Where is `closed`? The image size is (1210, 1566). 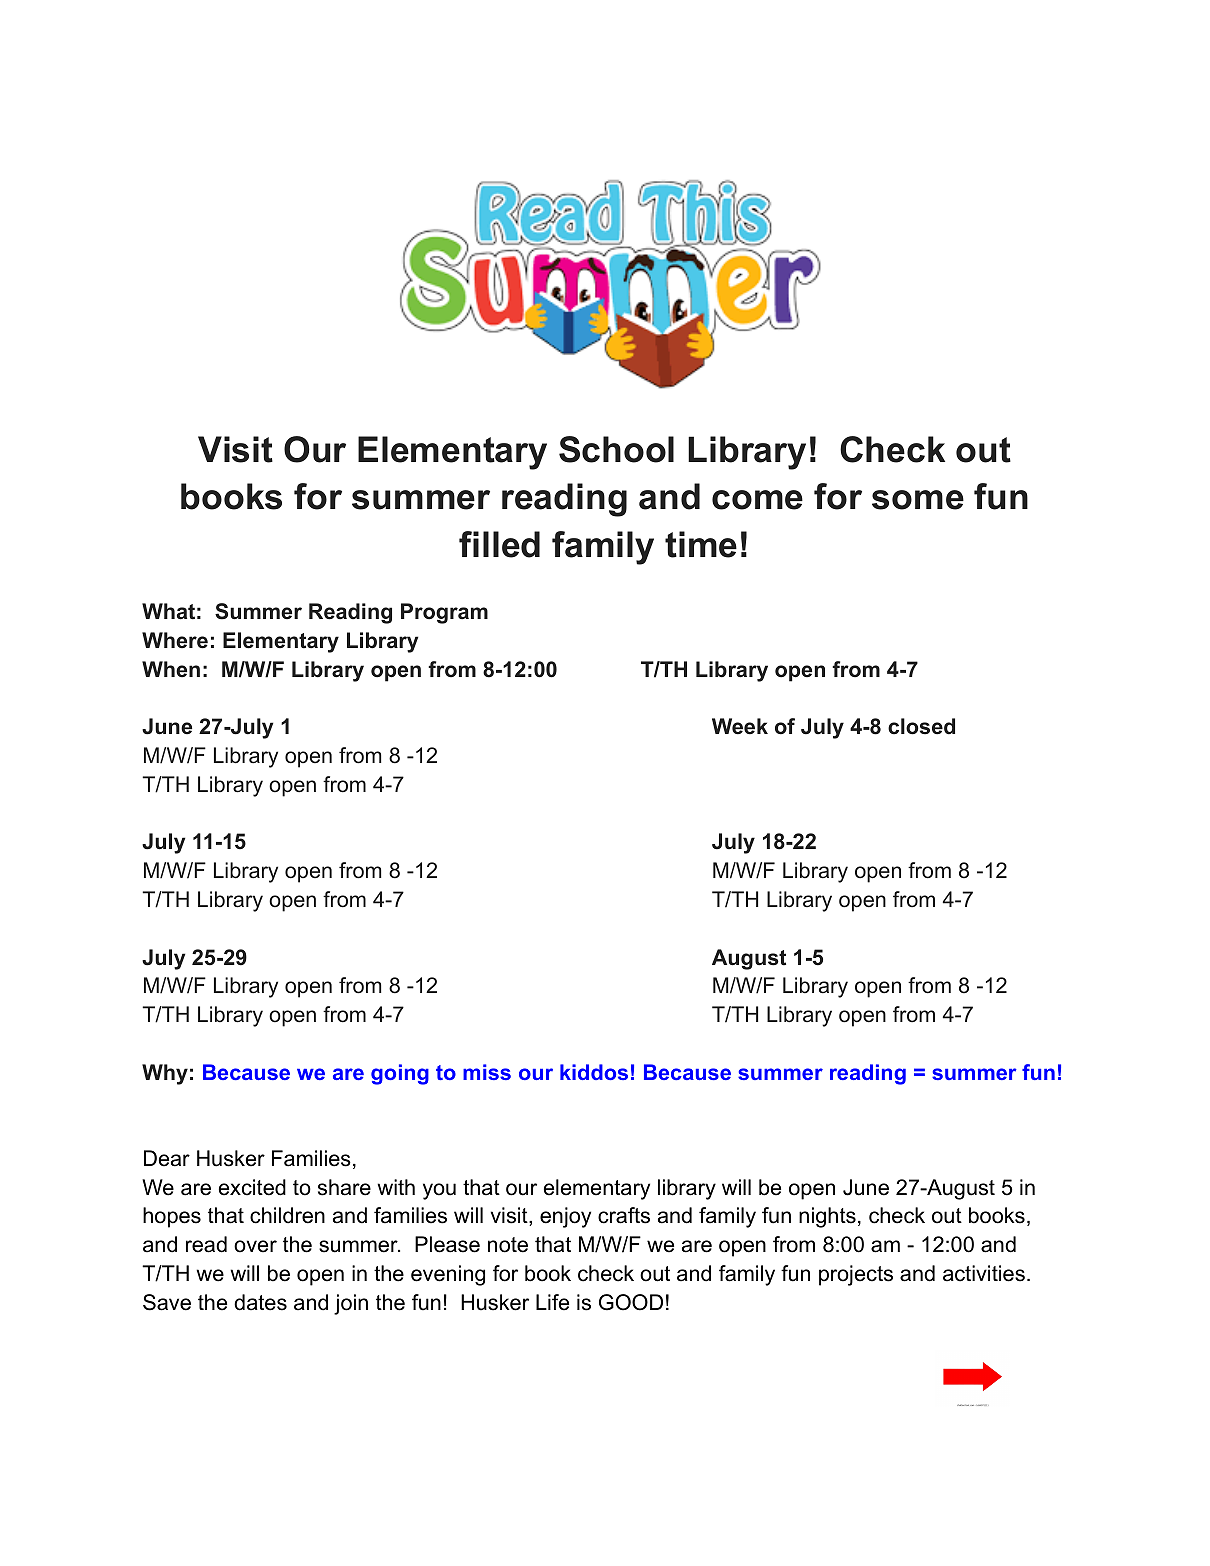 closed is located at coordinates (921, 726).
